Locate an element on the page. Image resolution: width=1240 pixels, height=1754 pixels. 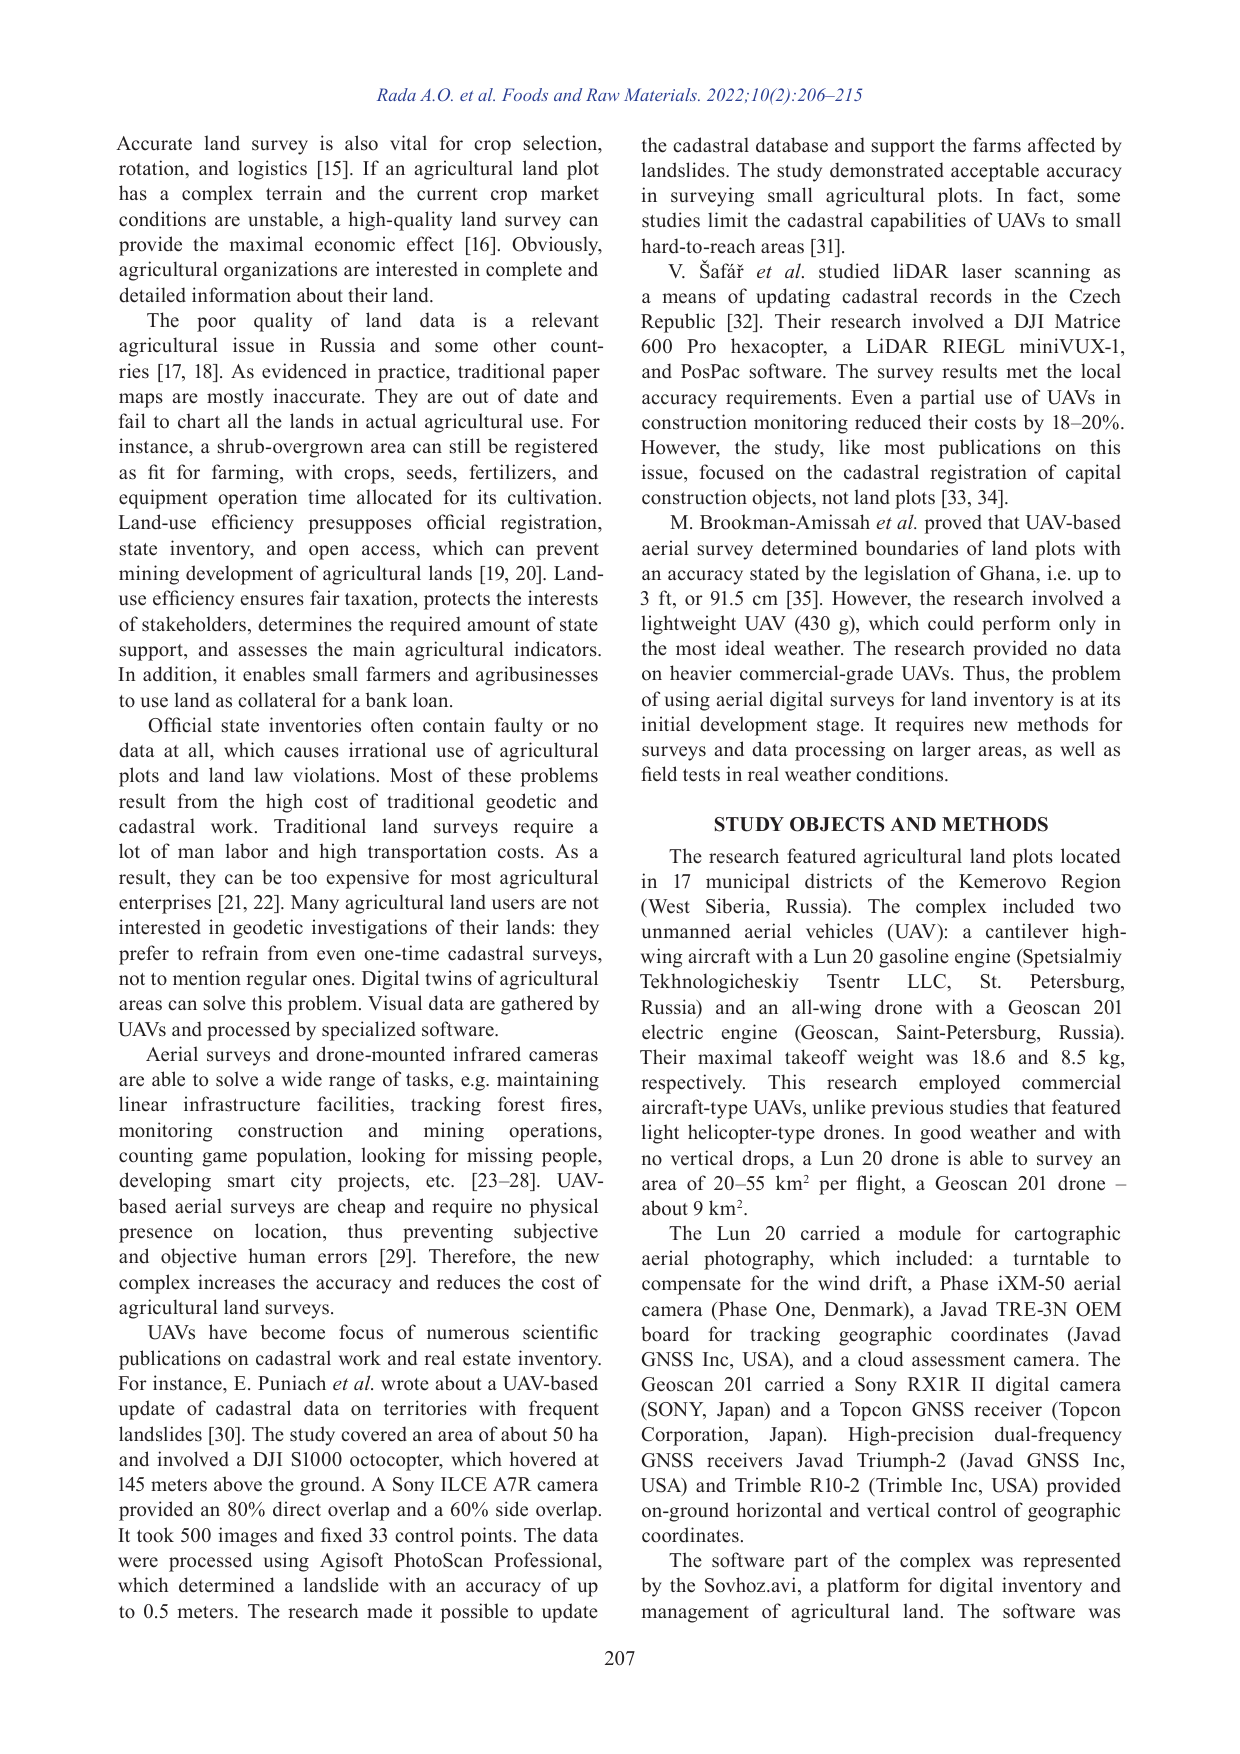
logistics is located at coordinates (272, 170).
